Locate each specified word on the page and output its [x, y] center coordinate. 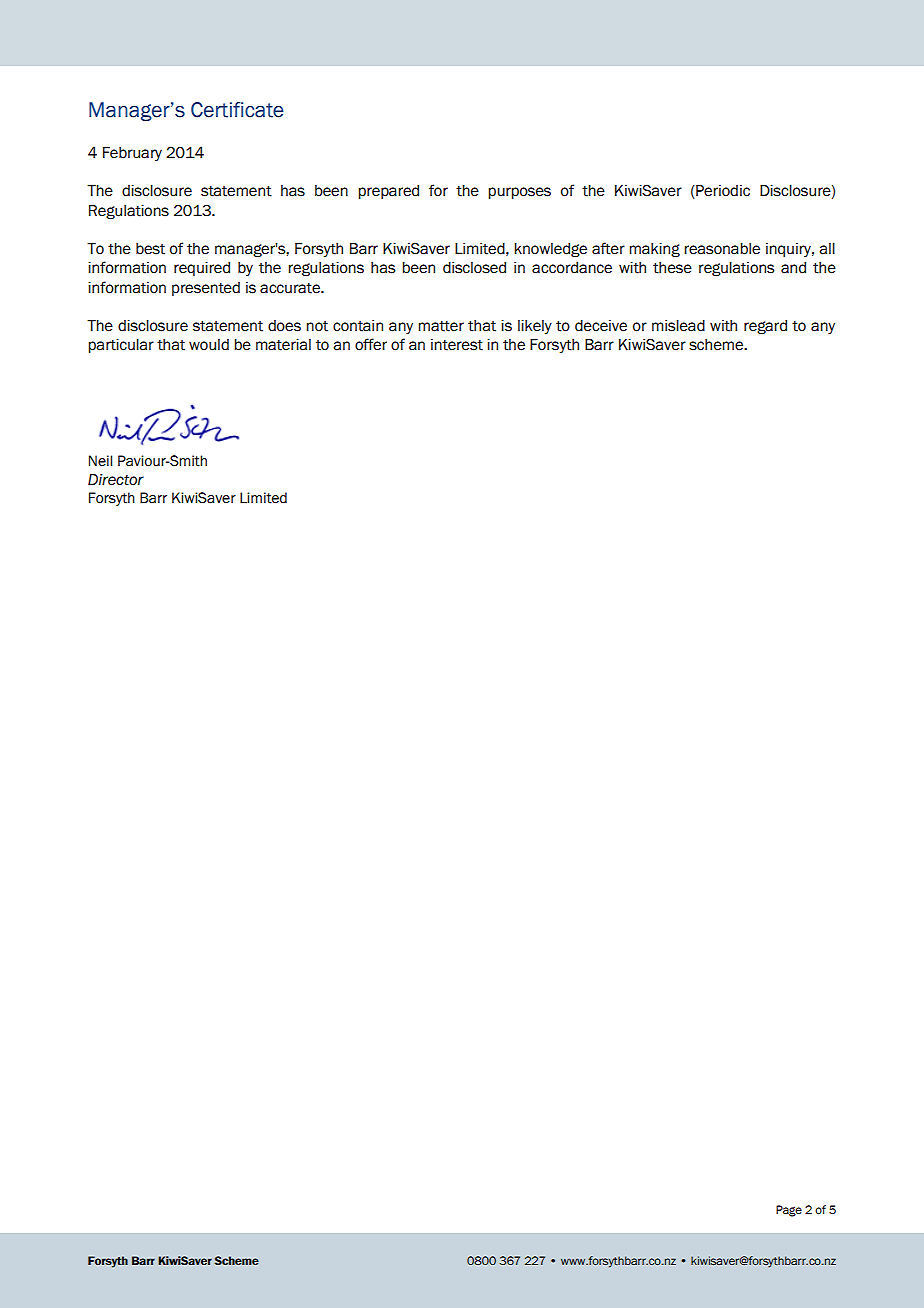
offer [371, 344]
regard [765, 327]
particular [121, 346]
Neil [100, 461]
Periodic [722, 192]
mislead [678, 326]
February [132, 154]
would [209, 345]
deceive [601, 326]
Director [116, 480]
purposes [519, 193]
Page [789, 1211]
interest [457, 345]
